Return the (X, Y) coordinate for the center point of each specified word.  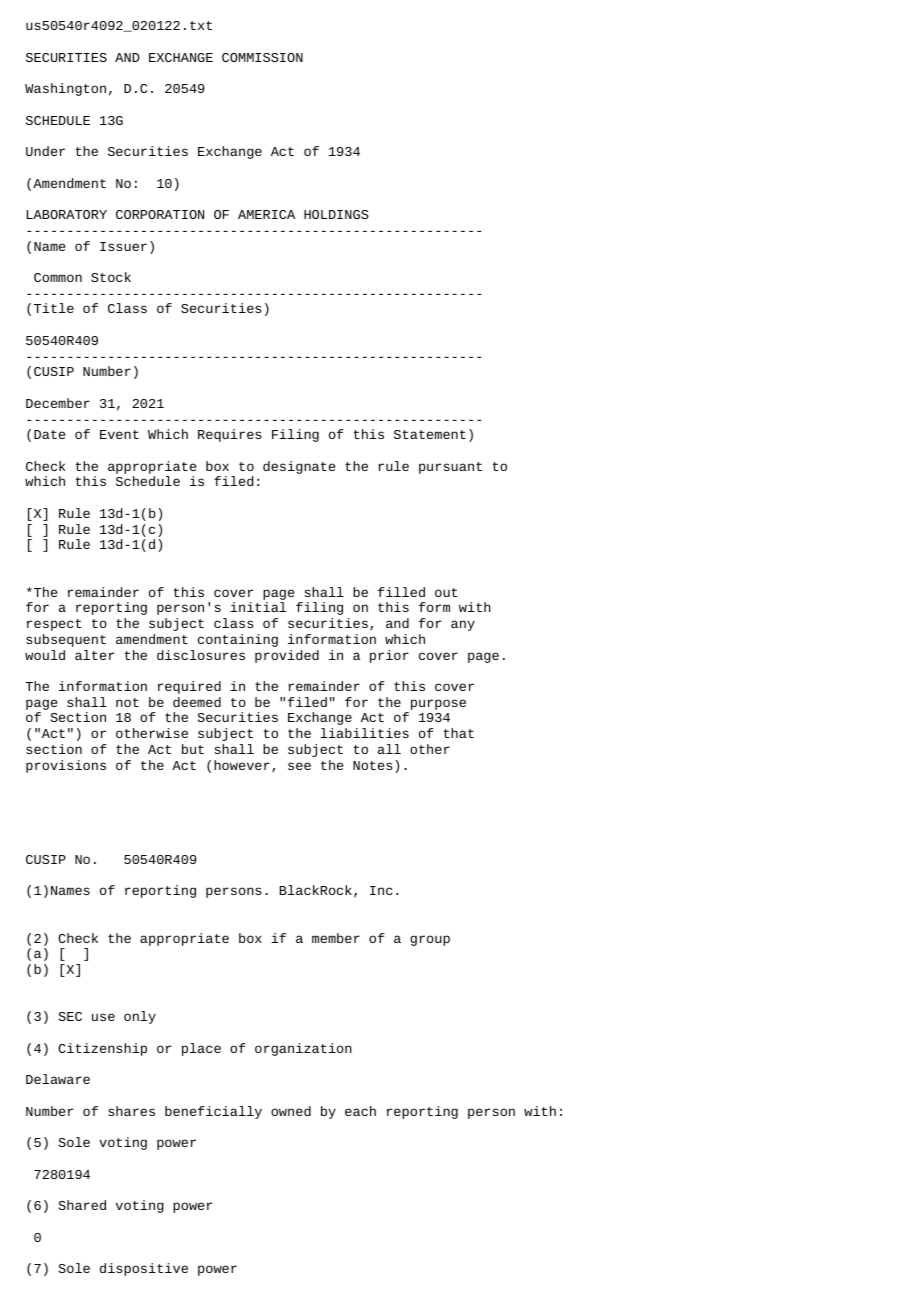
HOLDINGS (336, 214)
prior (389, 656)
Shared (82, 1205)
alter (94, 655)
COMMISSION (262, 57)
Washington (65, 89)
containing (238, 640)
